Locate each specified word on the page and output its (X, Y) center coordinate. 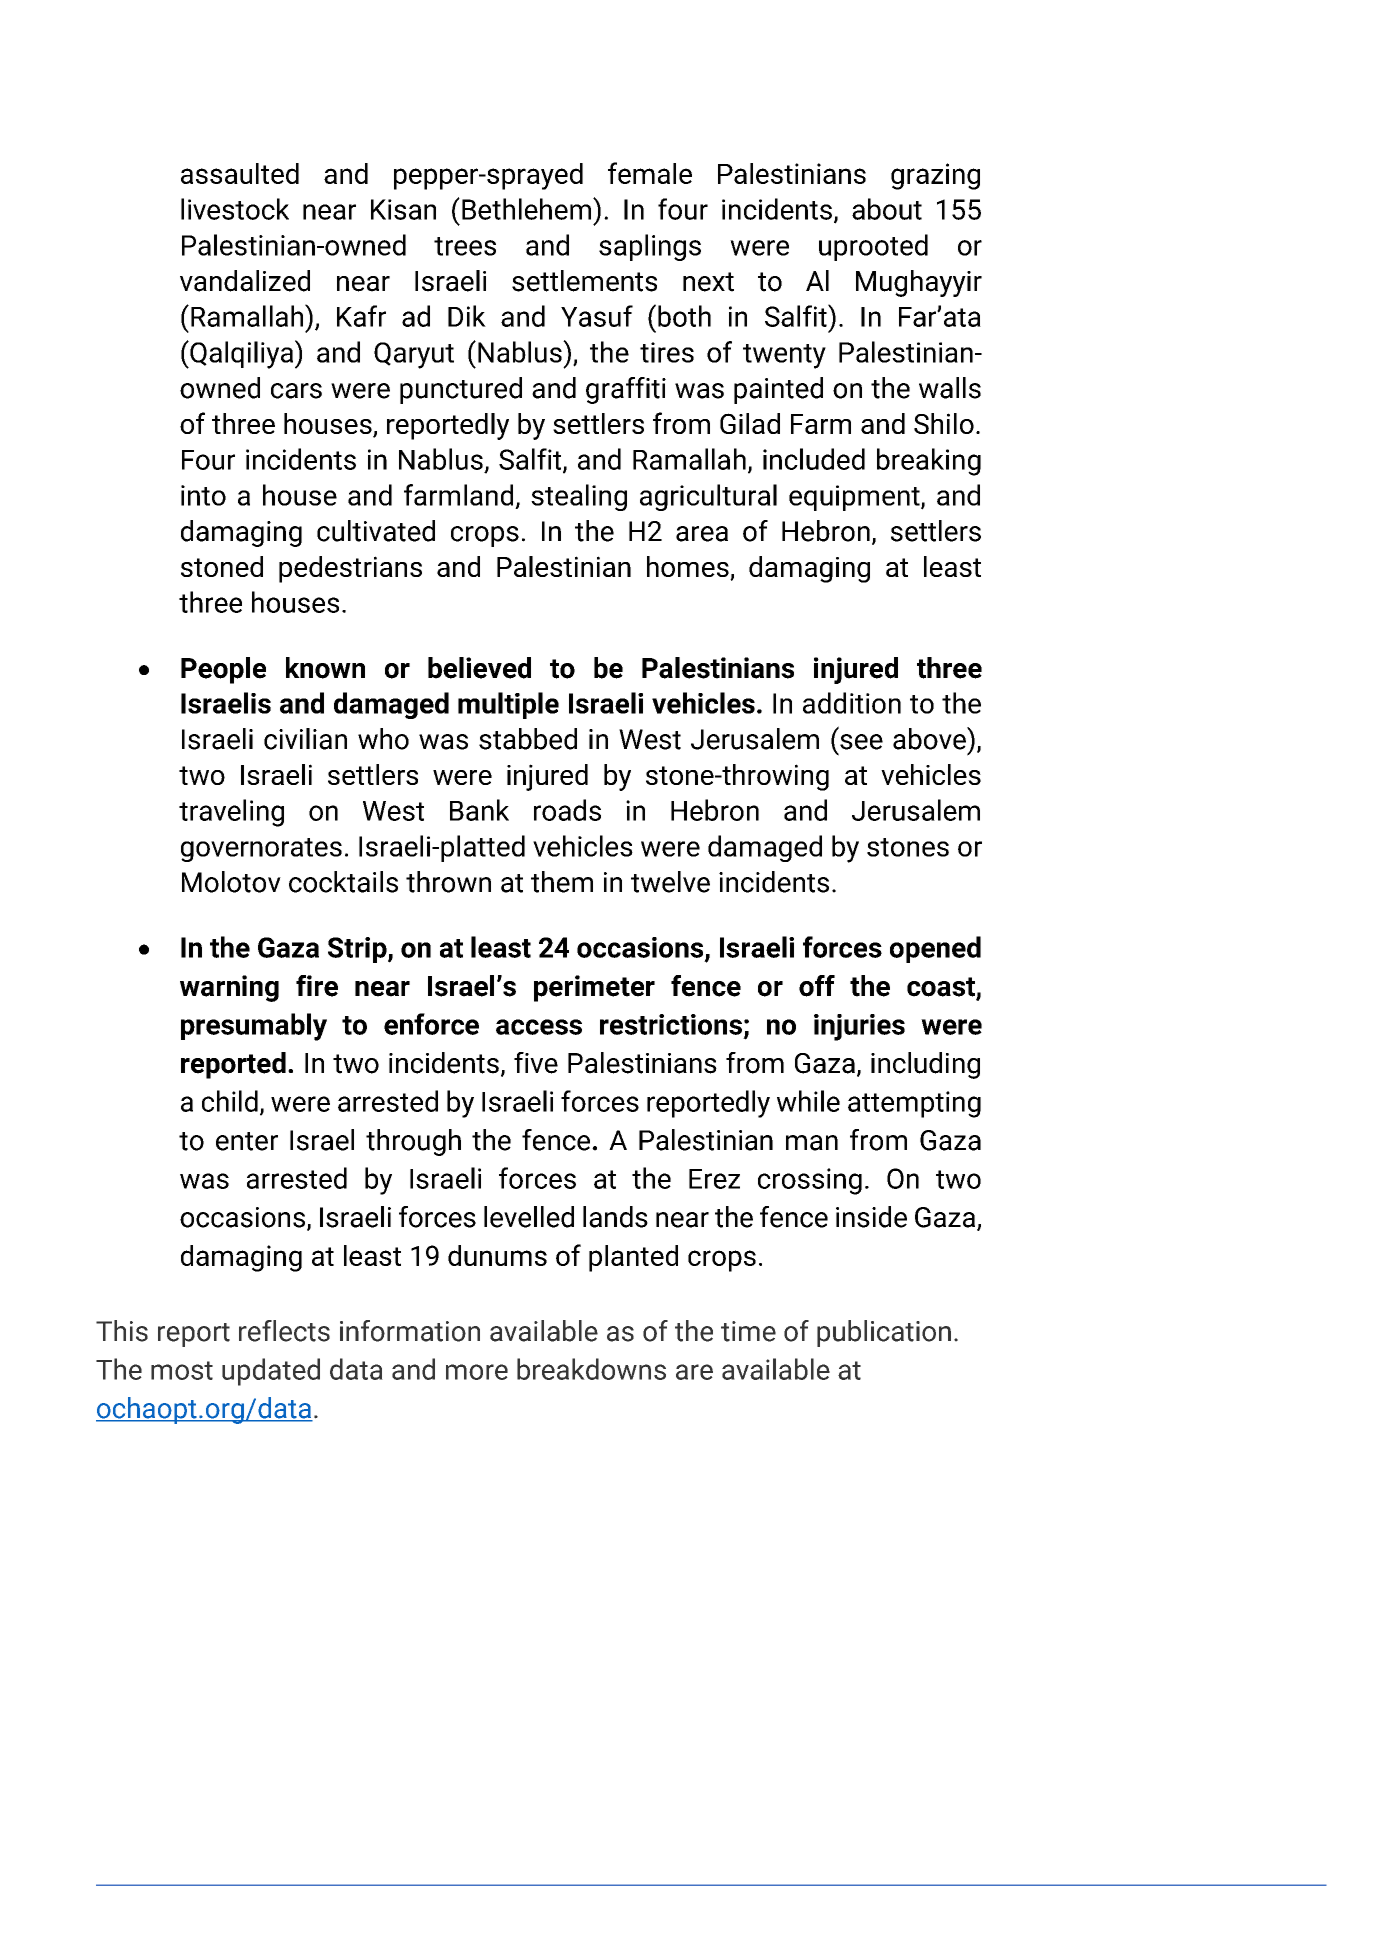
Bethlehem (526, 209)
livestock (235, 209)
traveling (231, 813)
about (887, 209)
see (861, 742)
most (182, 1370)
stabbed (528, 739)
